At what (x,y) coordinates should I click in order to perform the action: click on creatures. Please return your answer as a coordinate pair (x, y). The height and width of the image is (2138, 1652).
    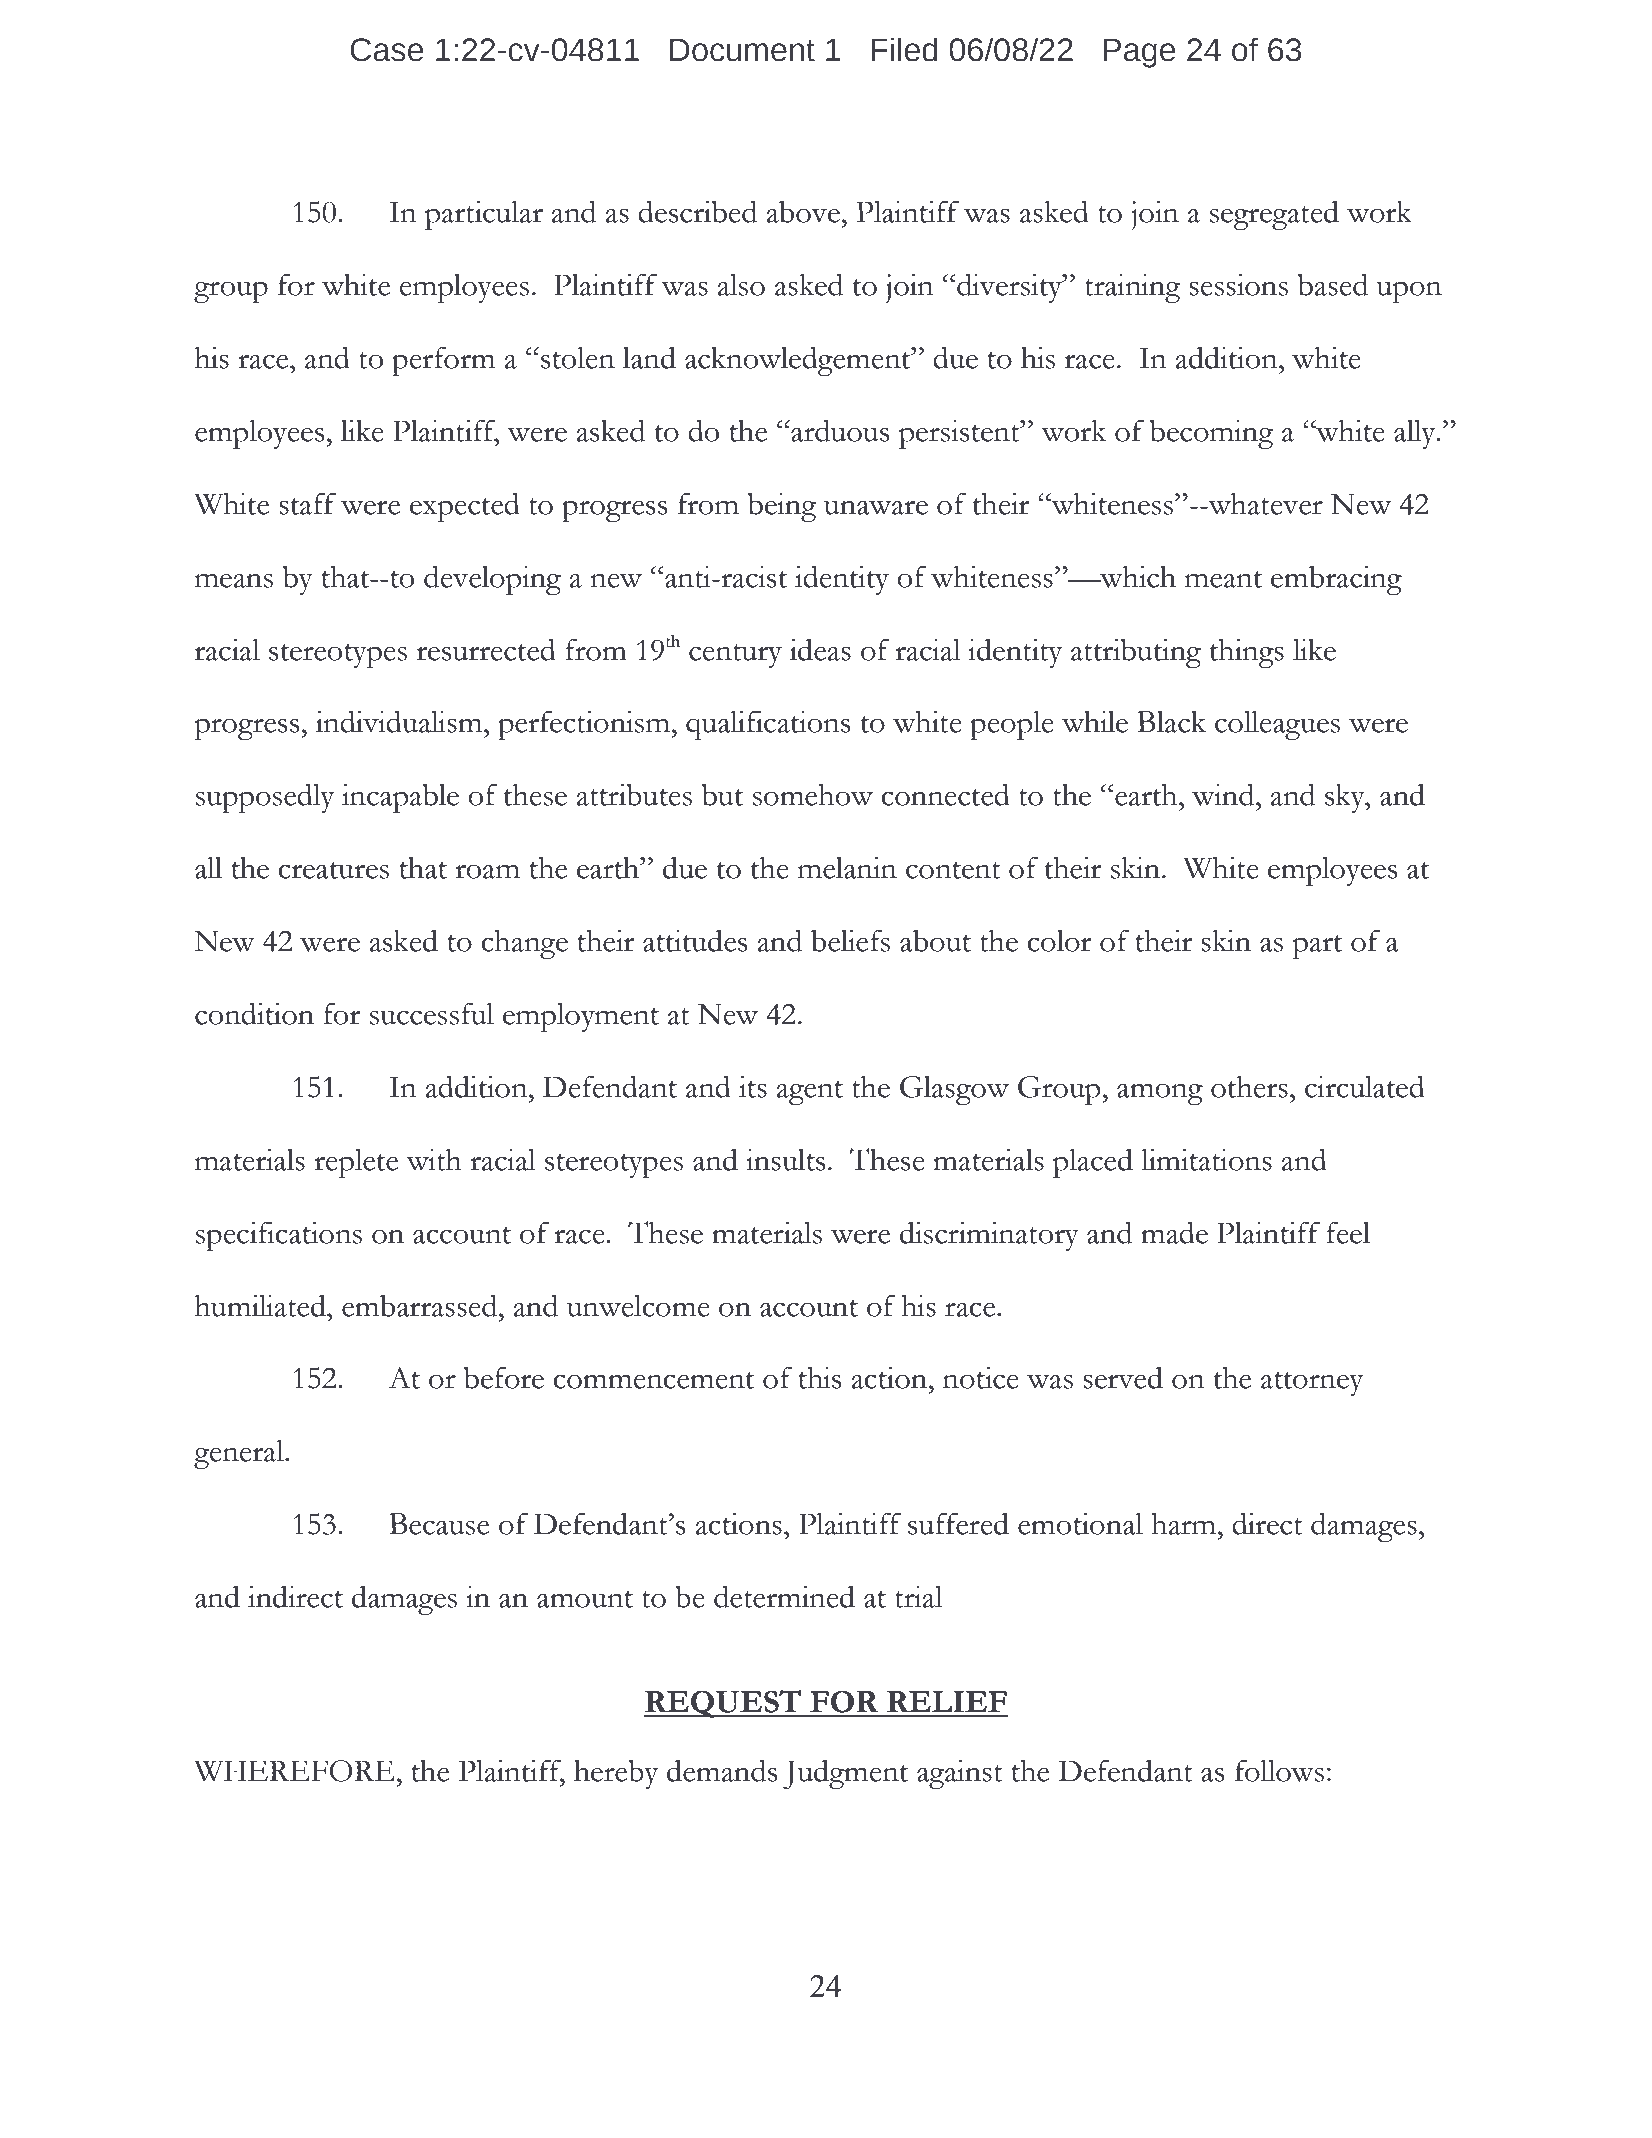
    Looking at the image, I should click on (333, 870).
